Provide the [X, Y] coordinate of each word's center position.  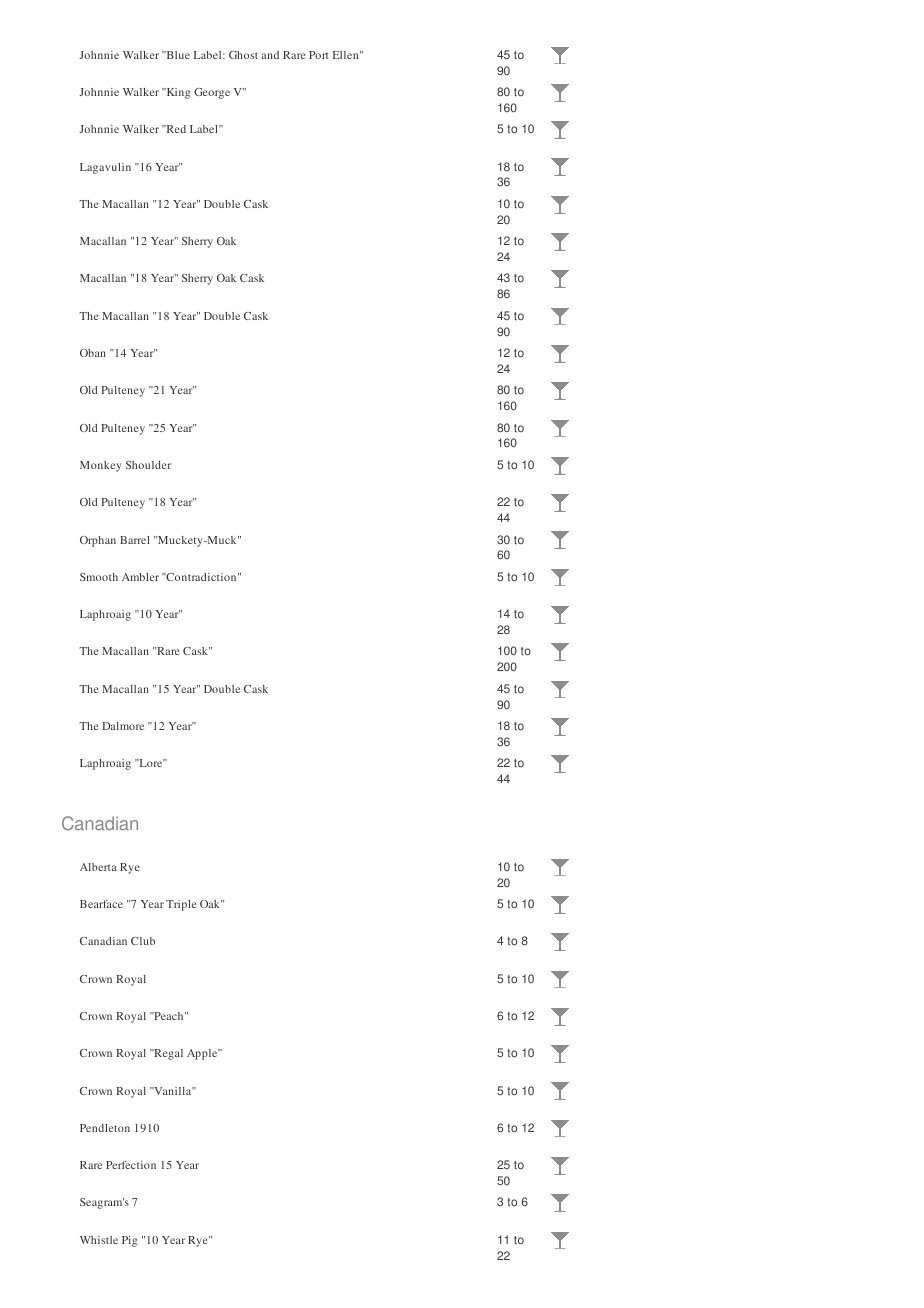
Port [319, 55]
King [177, 93]
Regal [167, 1054]
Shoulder [148, 465]
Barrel [134, 540]
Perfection [131, 1165]
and [270, 55]
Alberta [98, 867]
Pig [130, 1241]
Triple [181, 905]
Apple [203, 1054]
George [212, 93]
